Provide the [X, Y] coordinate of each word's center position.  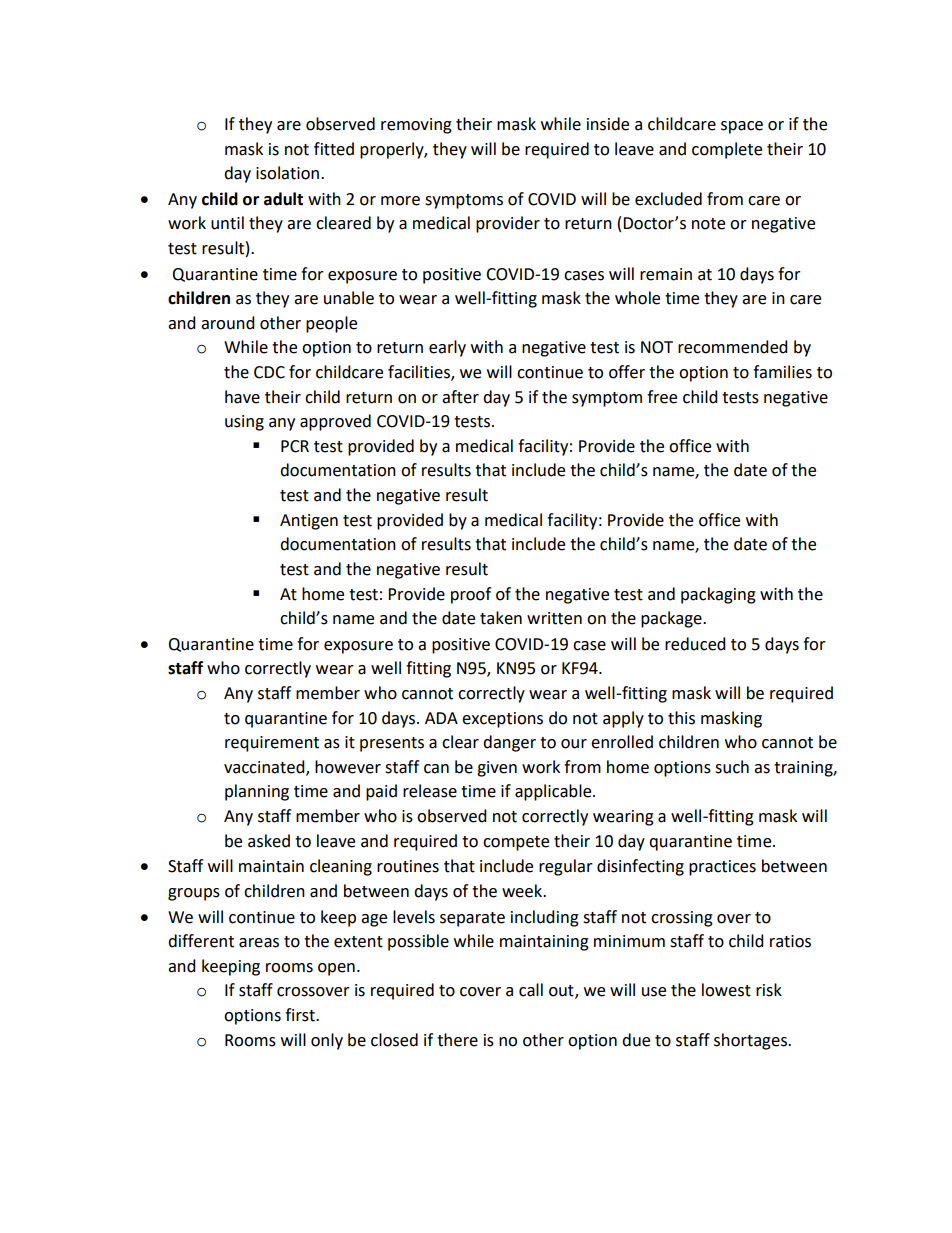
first [301, 1015]
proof [471, 595]
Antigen [309, 522]
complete [727, 150]
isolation [287, 173]
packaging [718, 595]
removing [416, 126]
